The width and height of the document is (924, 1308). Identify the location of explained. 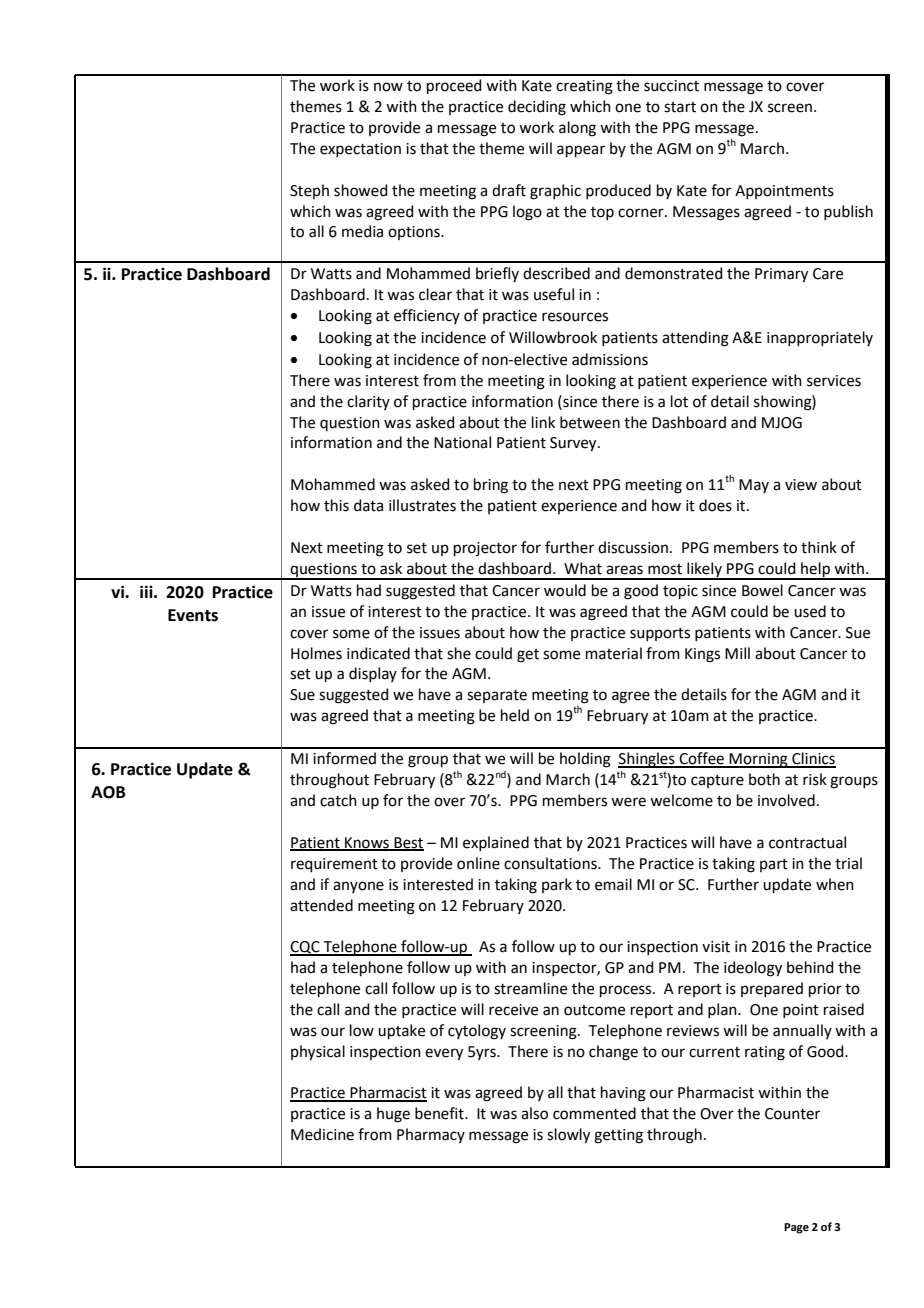
(496, 843).
